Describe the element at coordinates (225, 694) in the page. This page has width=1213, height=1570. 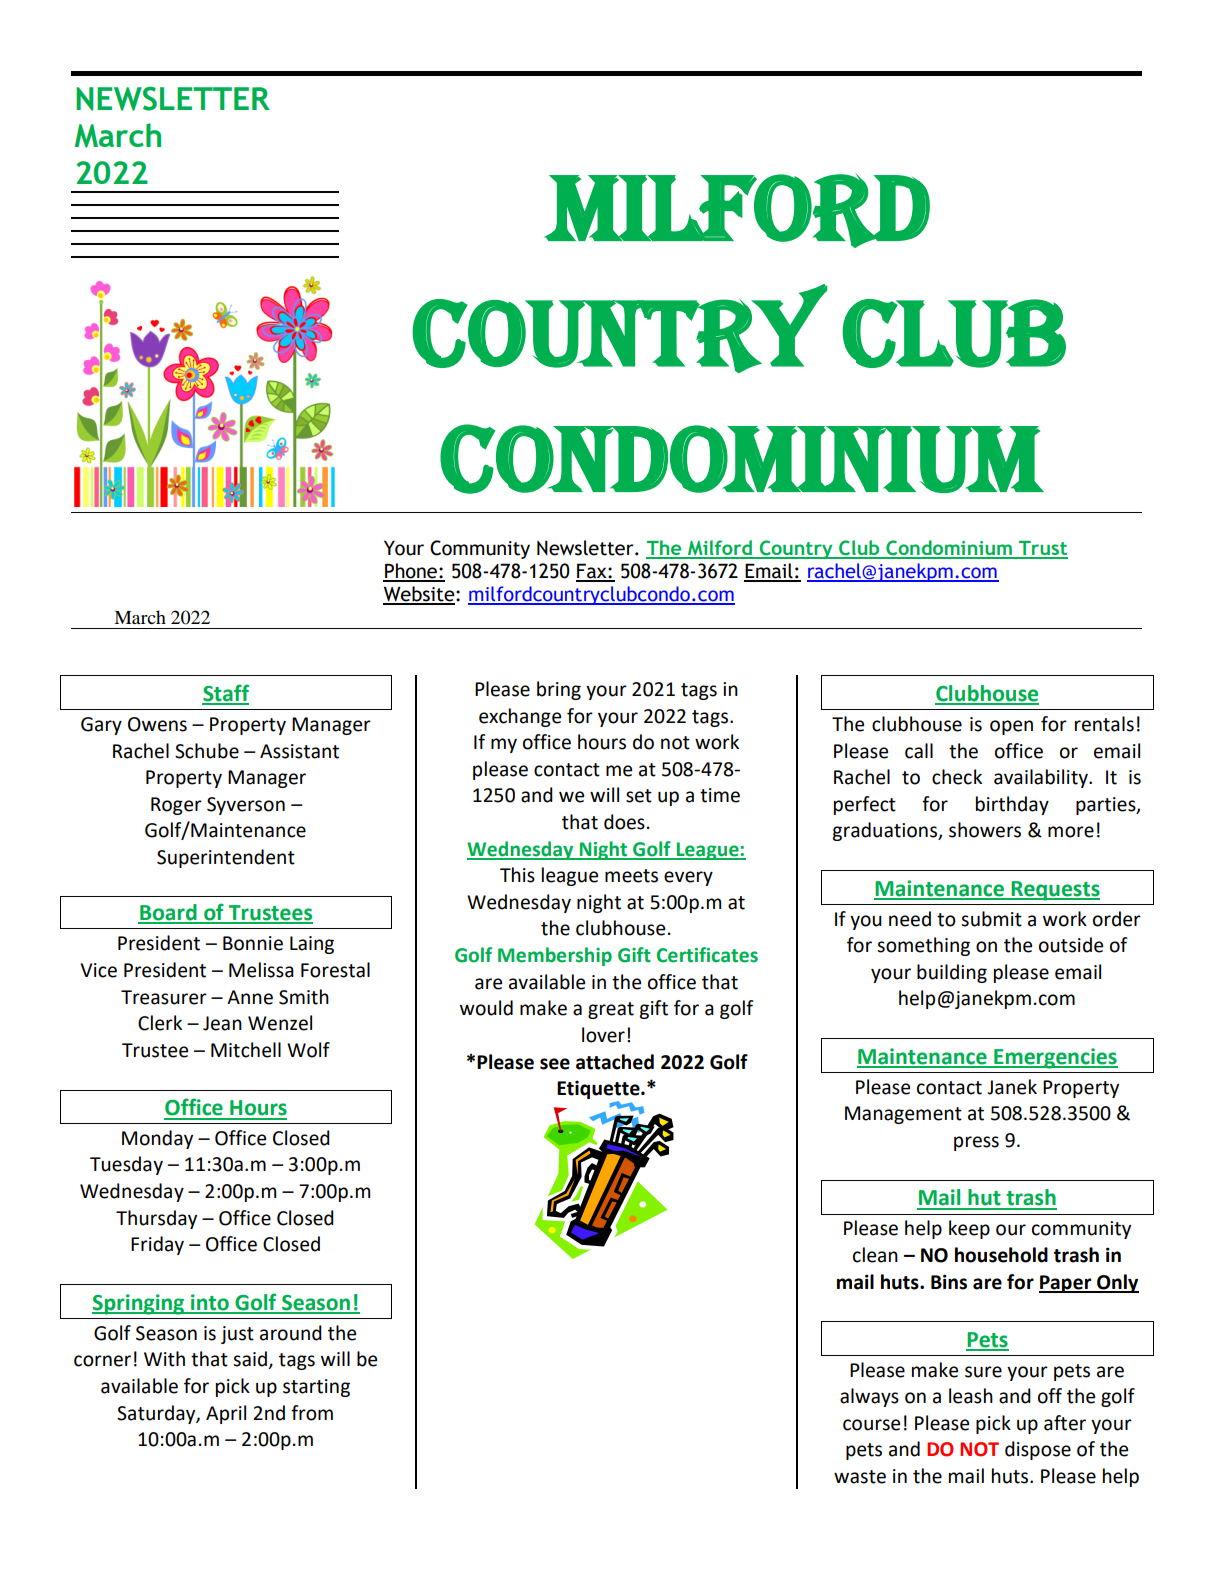
I see `Staff` at that location.
